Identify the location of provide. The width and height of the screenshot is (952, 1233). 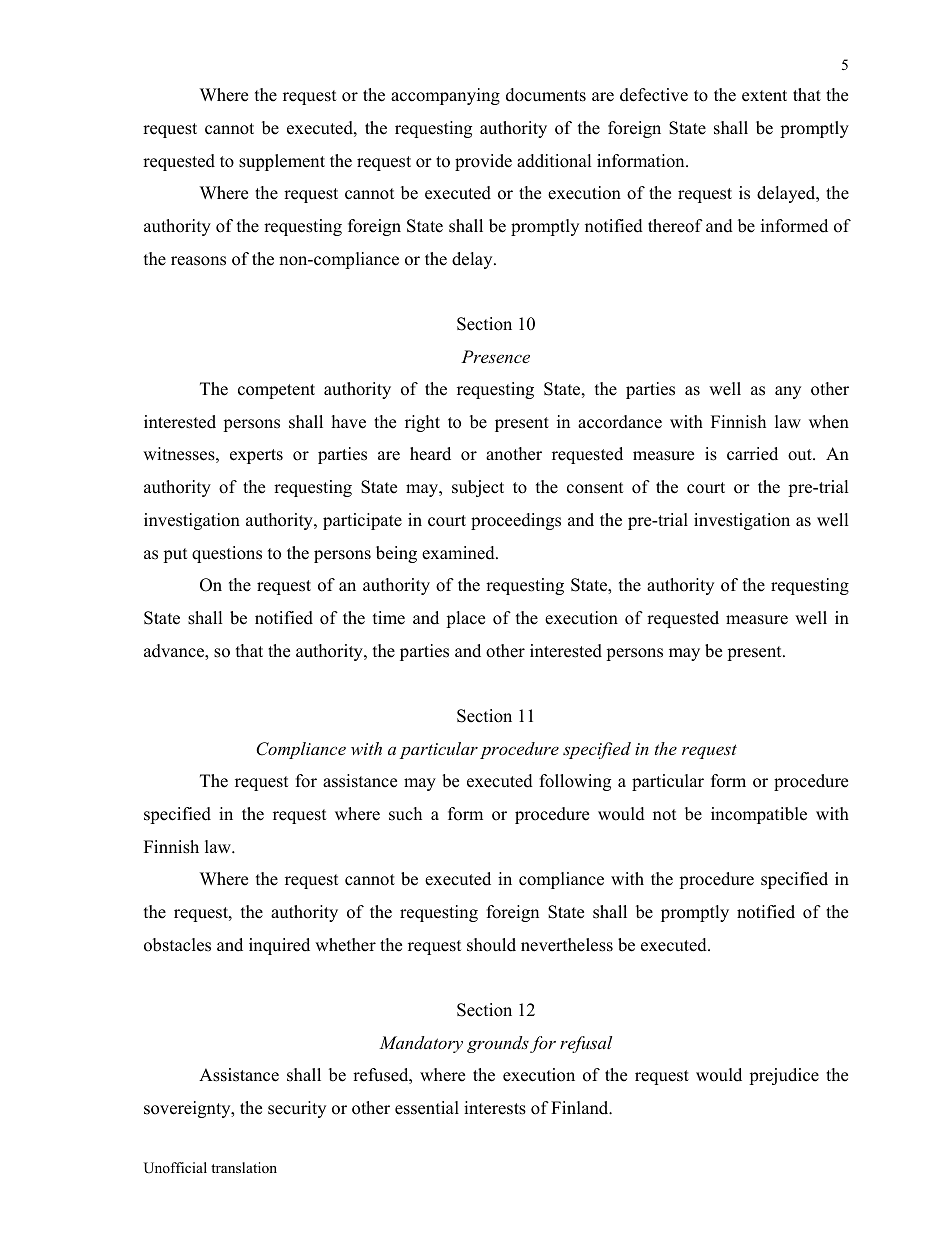
(483, 162).
